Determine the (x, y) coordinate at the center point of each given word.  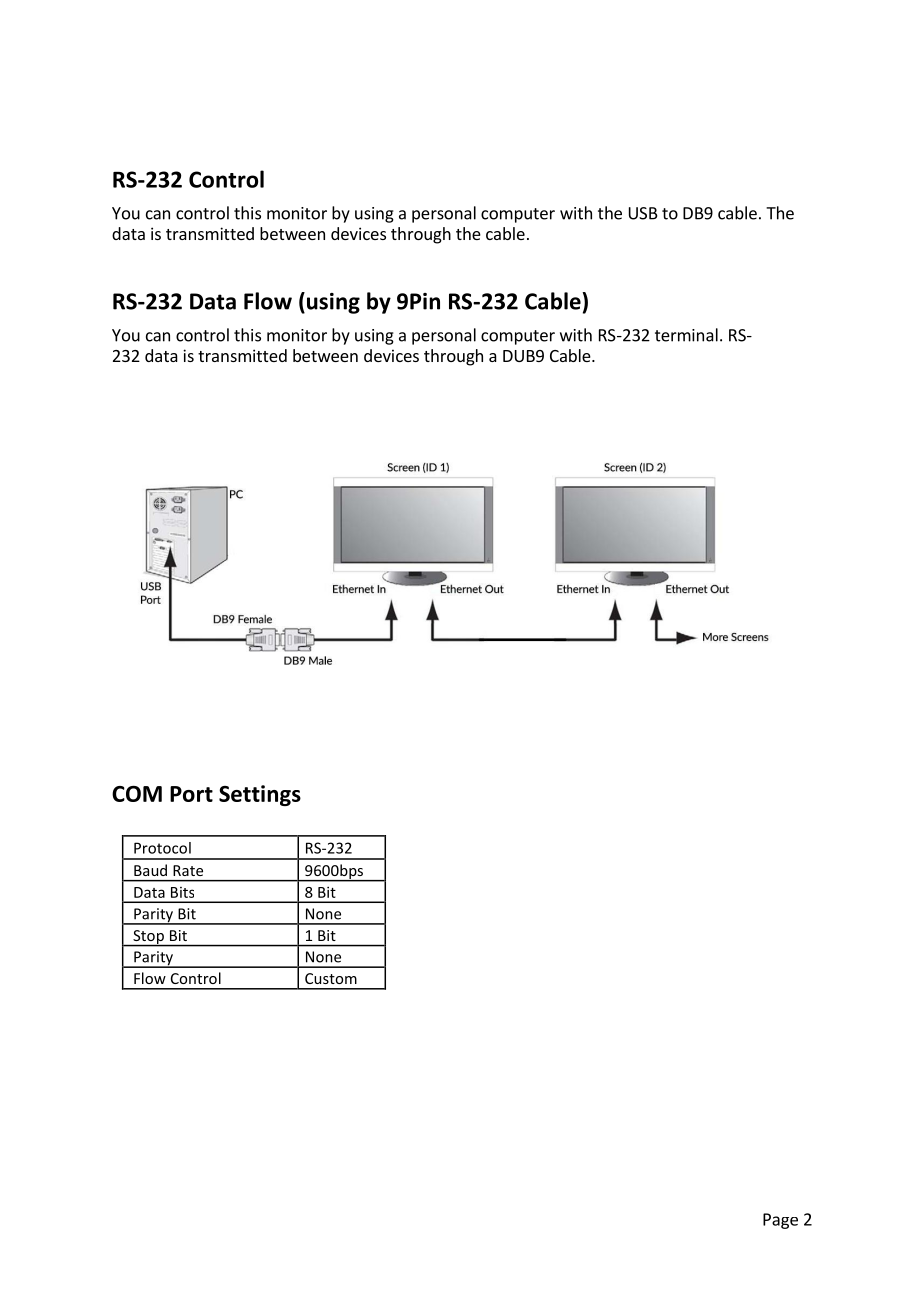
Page (780, 1221)
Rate (188, 870)
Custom (331, 978)
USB (643, 213)
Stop (148, 938)
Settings (260, 795)
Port (191, 794)
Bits (182, 892)
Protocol (162, 848)
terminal (686, 335)
